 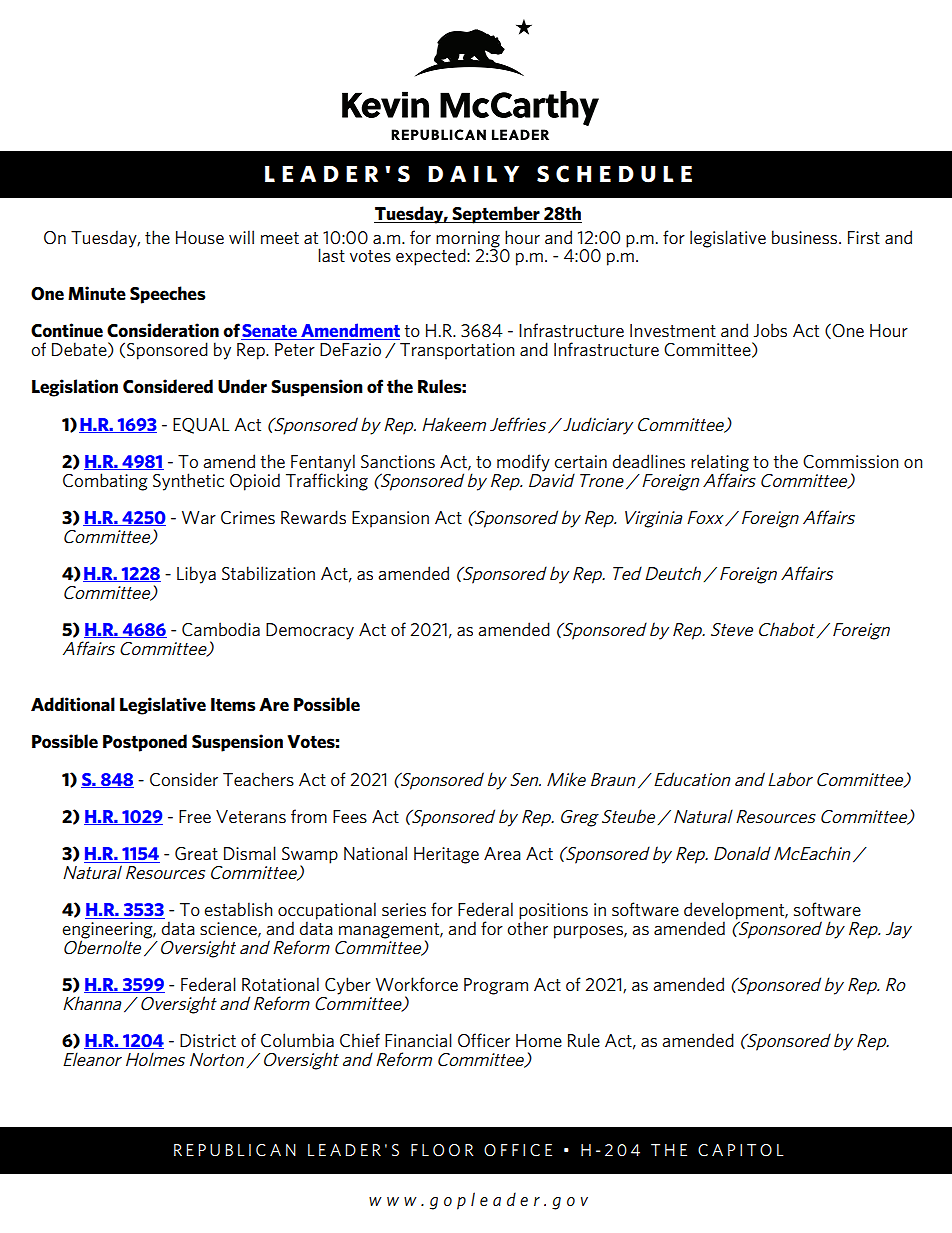 What do you see at coordinates (496, 215) in the page?
I see `September` at bounding box center [496, 215].
